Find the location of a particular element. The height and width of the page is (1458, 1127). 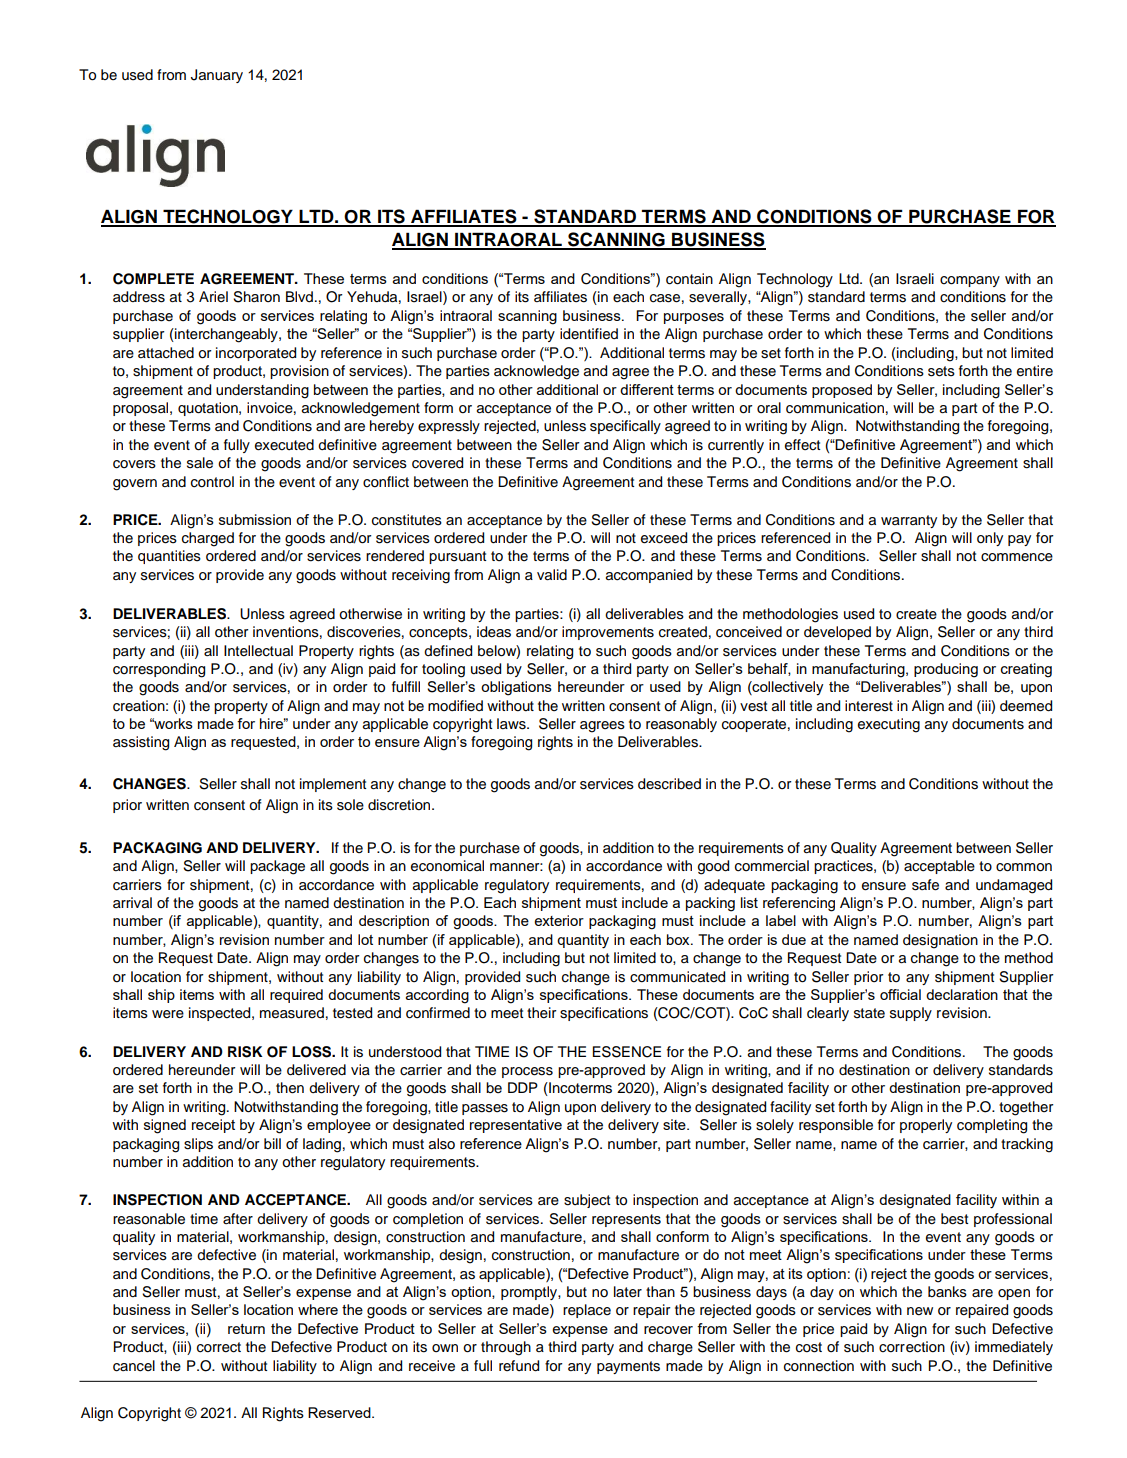

company is located at coordinates (970, 281).
